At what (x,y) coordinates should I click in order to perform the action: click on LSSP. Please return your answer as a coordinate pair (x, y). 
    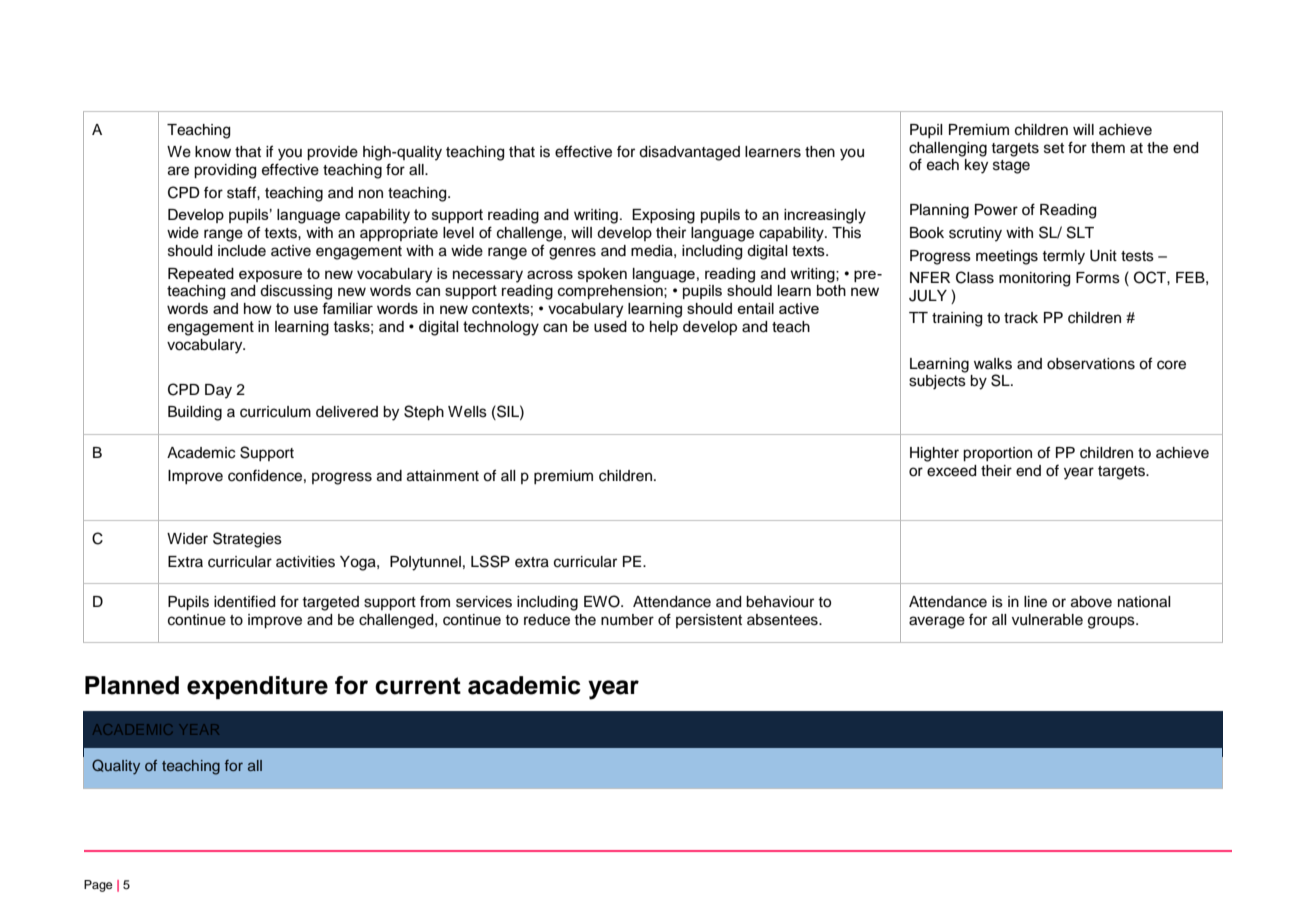
    Looking at the image, I should click on (490, 561).
